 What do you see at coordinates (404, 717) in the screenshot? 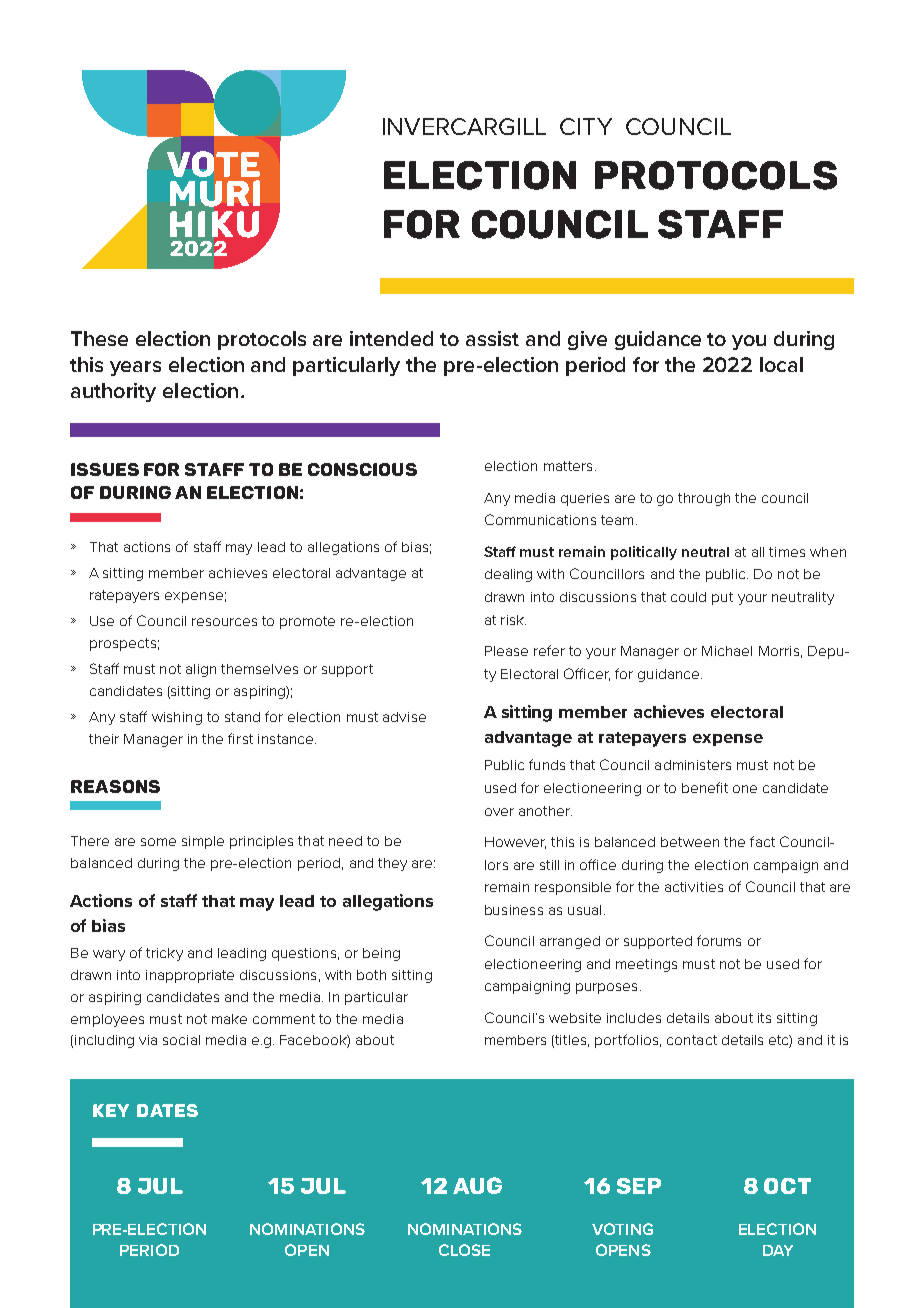
I see `advise` at bounding box center [404, 717].
